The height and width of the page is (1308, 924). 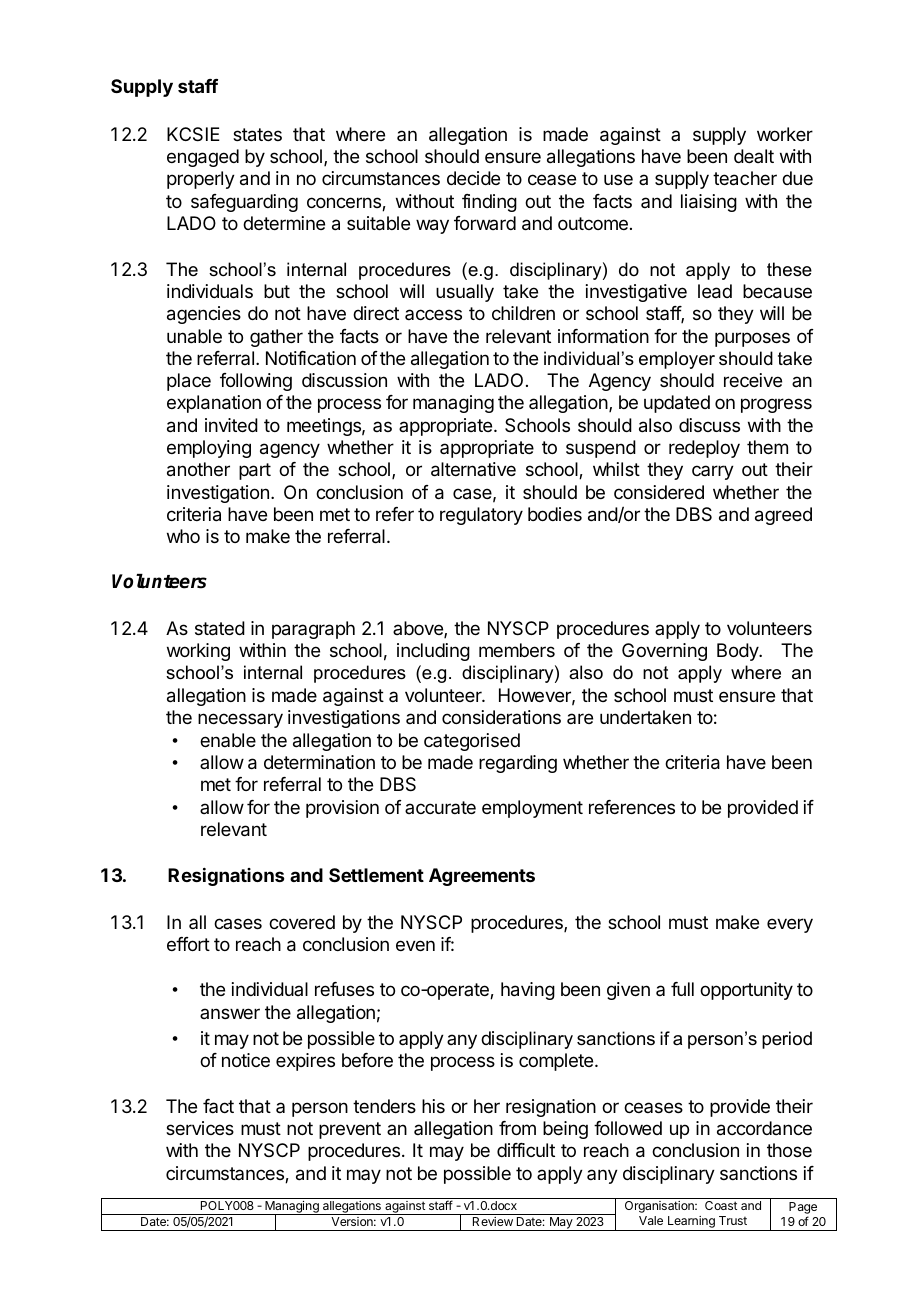 What do you see at coordinates (482, 877) in the page?
I see `Agreements` at bounding box center [482, 877].
